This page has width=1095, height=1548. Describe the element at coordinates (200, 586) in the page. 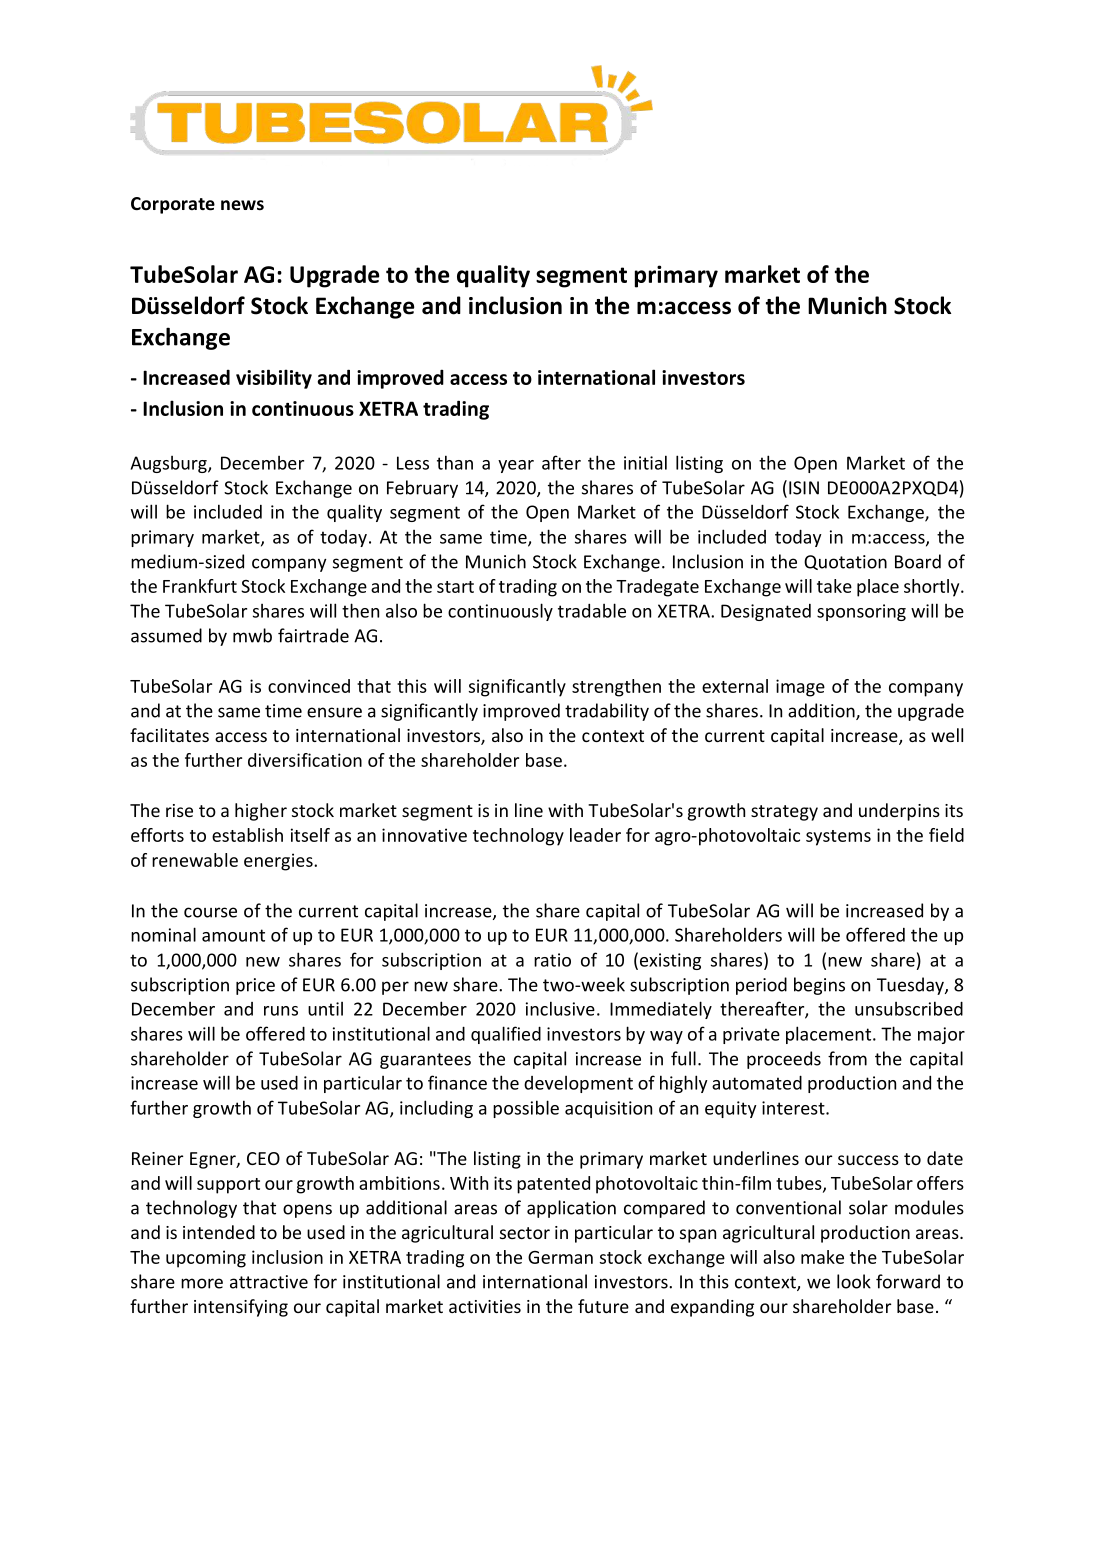

I see `Frankfurt` at that location.
